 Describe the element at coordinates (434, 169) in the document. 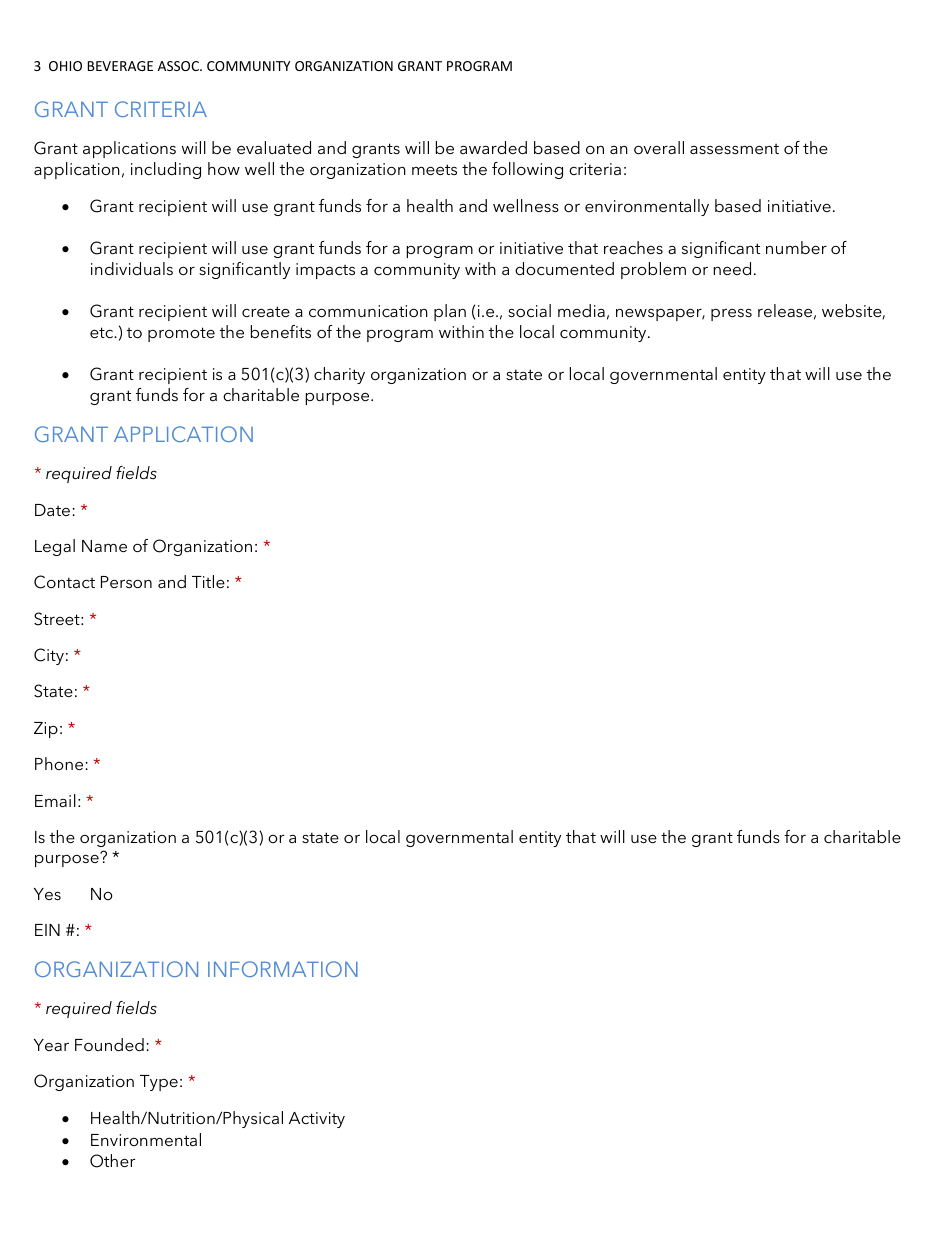

I see `meets` at that location.
